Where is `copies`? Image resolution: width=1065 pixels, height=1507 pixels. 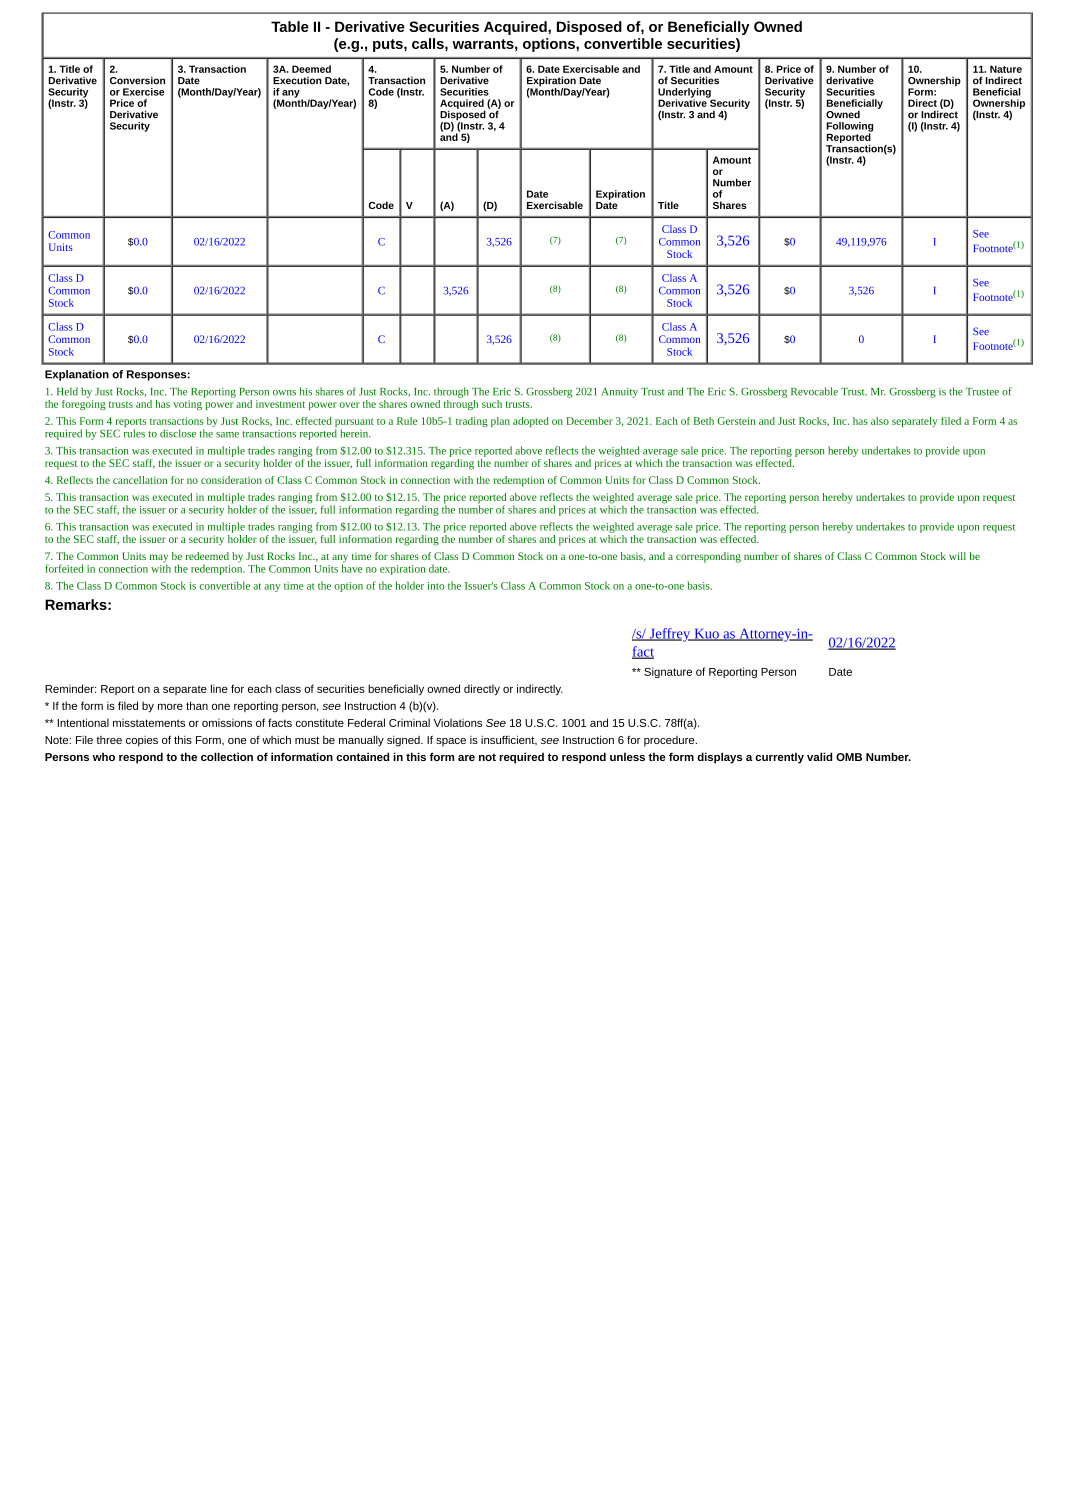 copies is located at coordinates (142, 741).
